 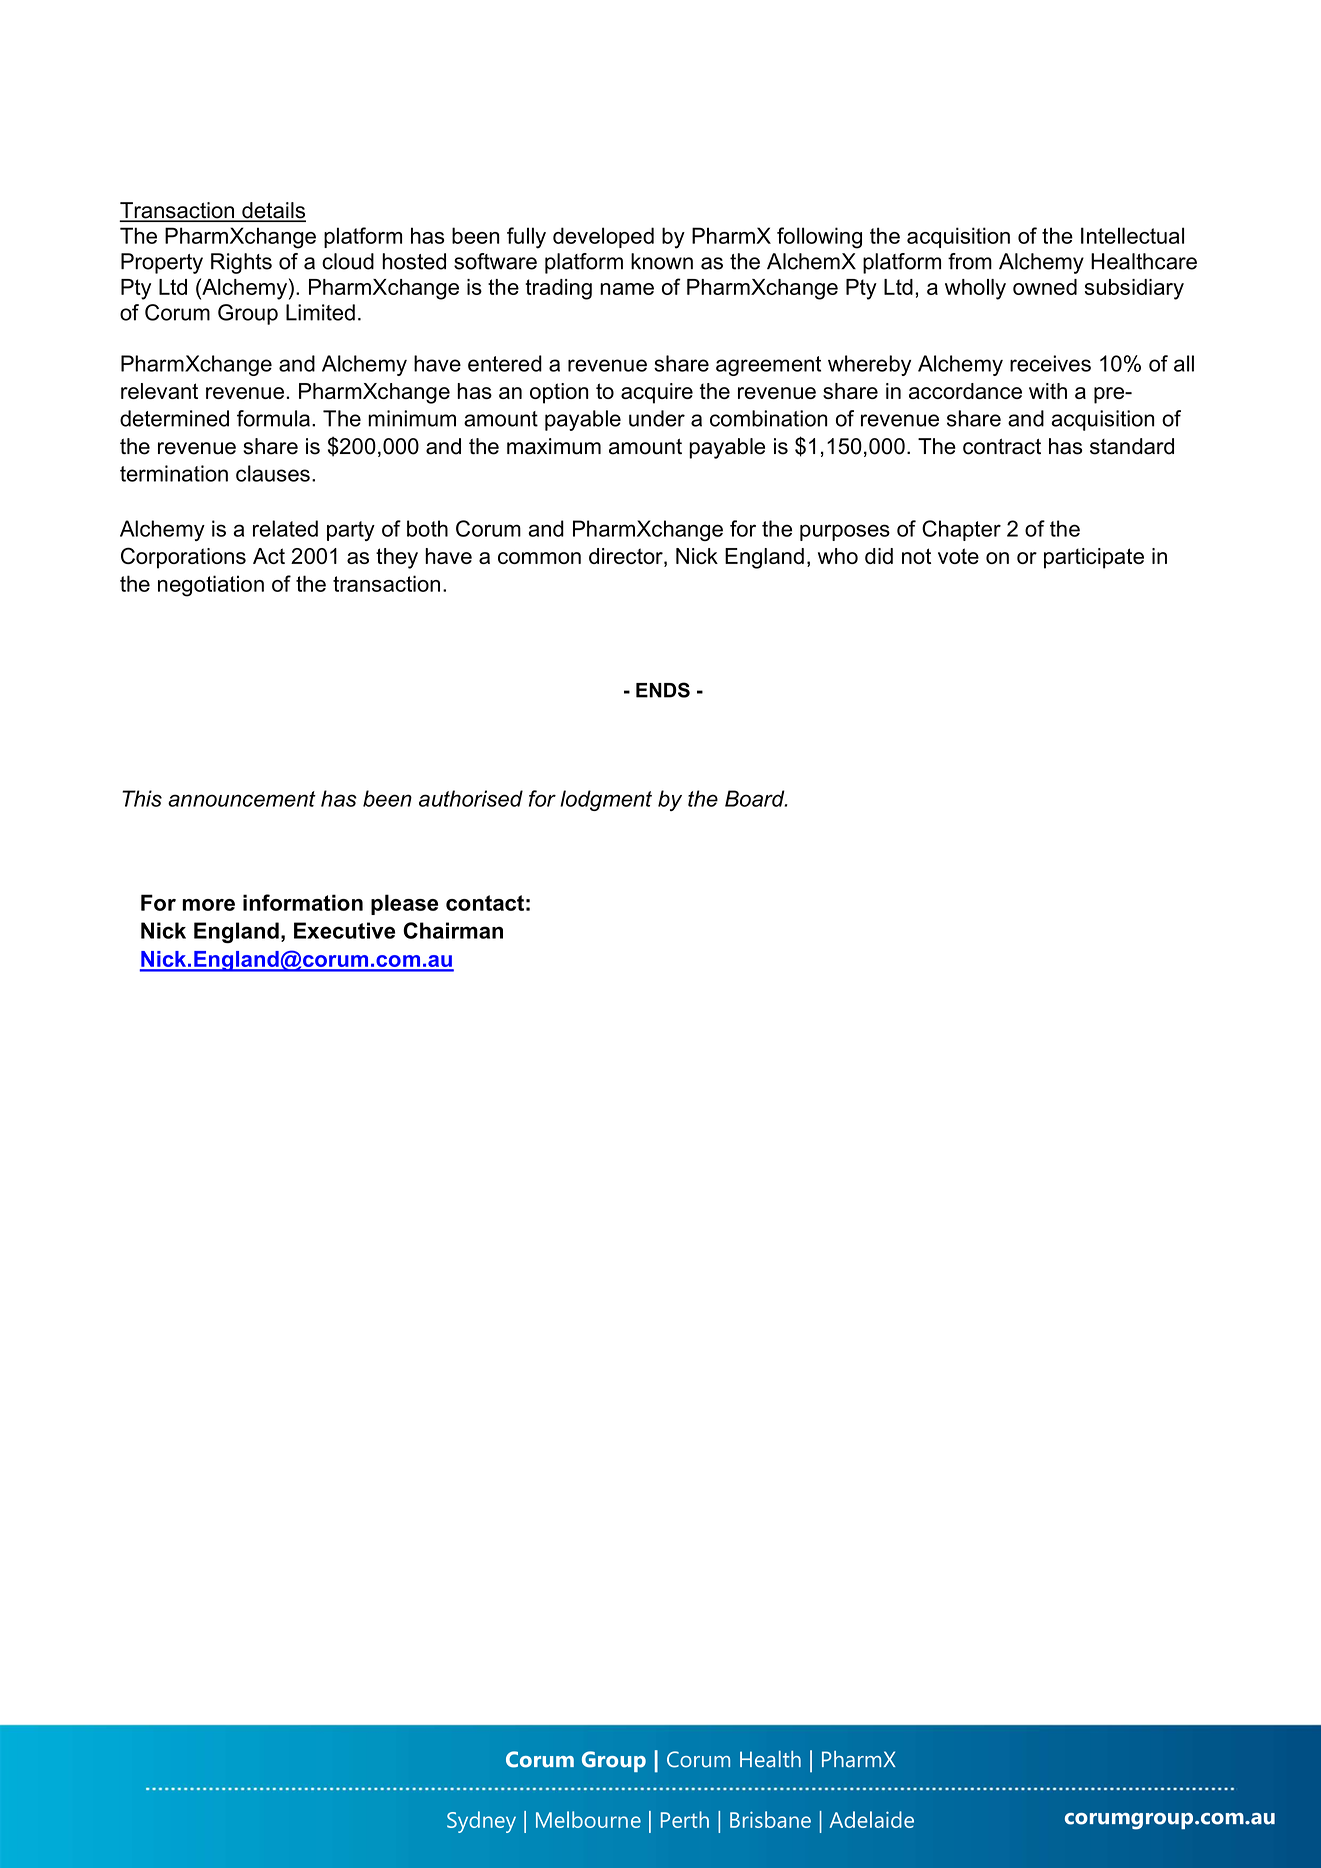 I want to click on Adelaide, so click(x=872, y=1819).
